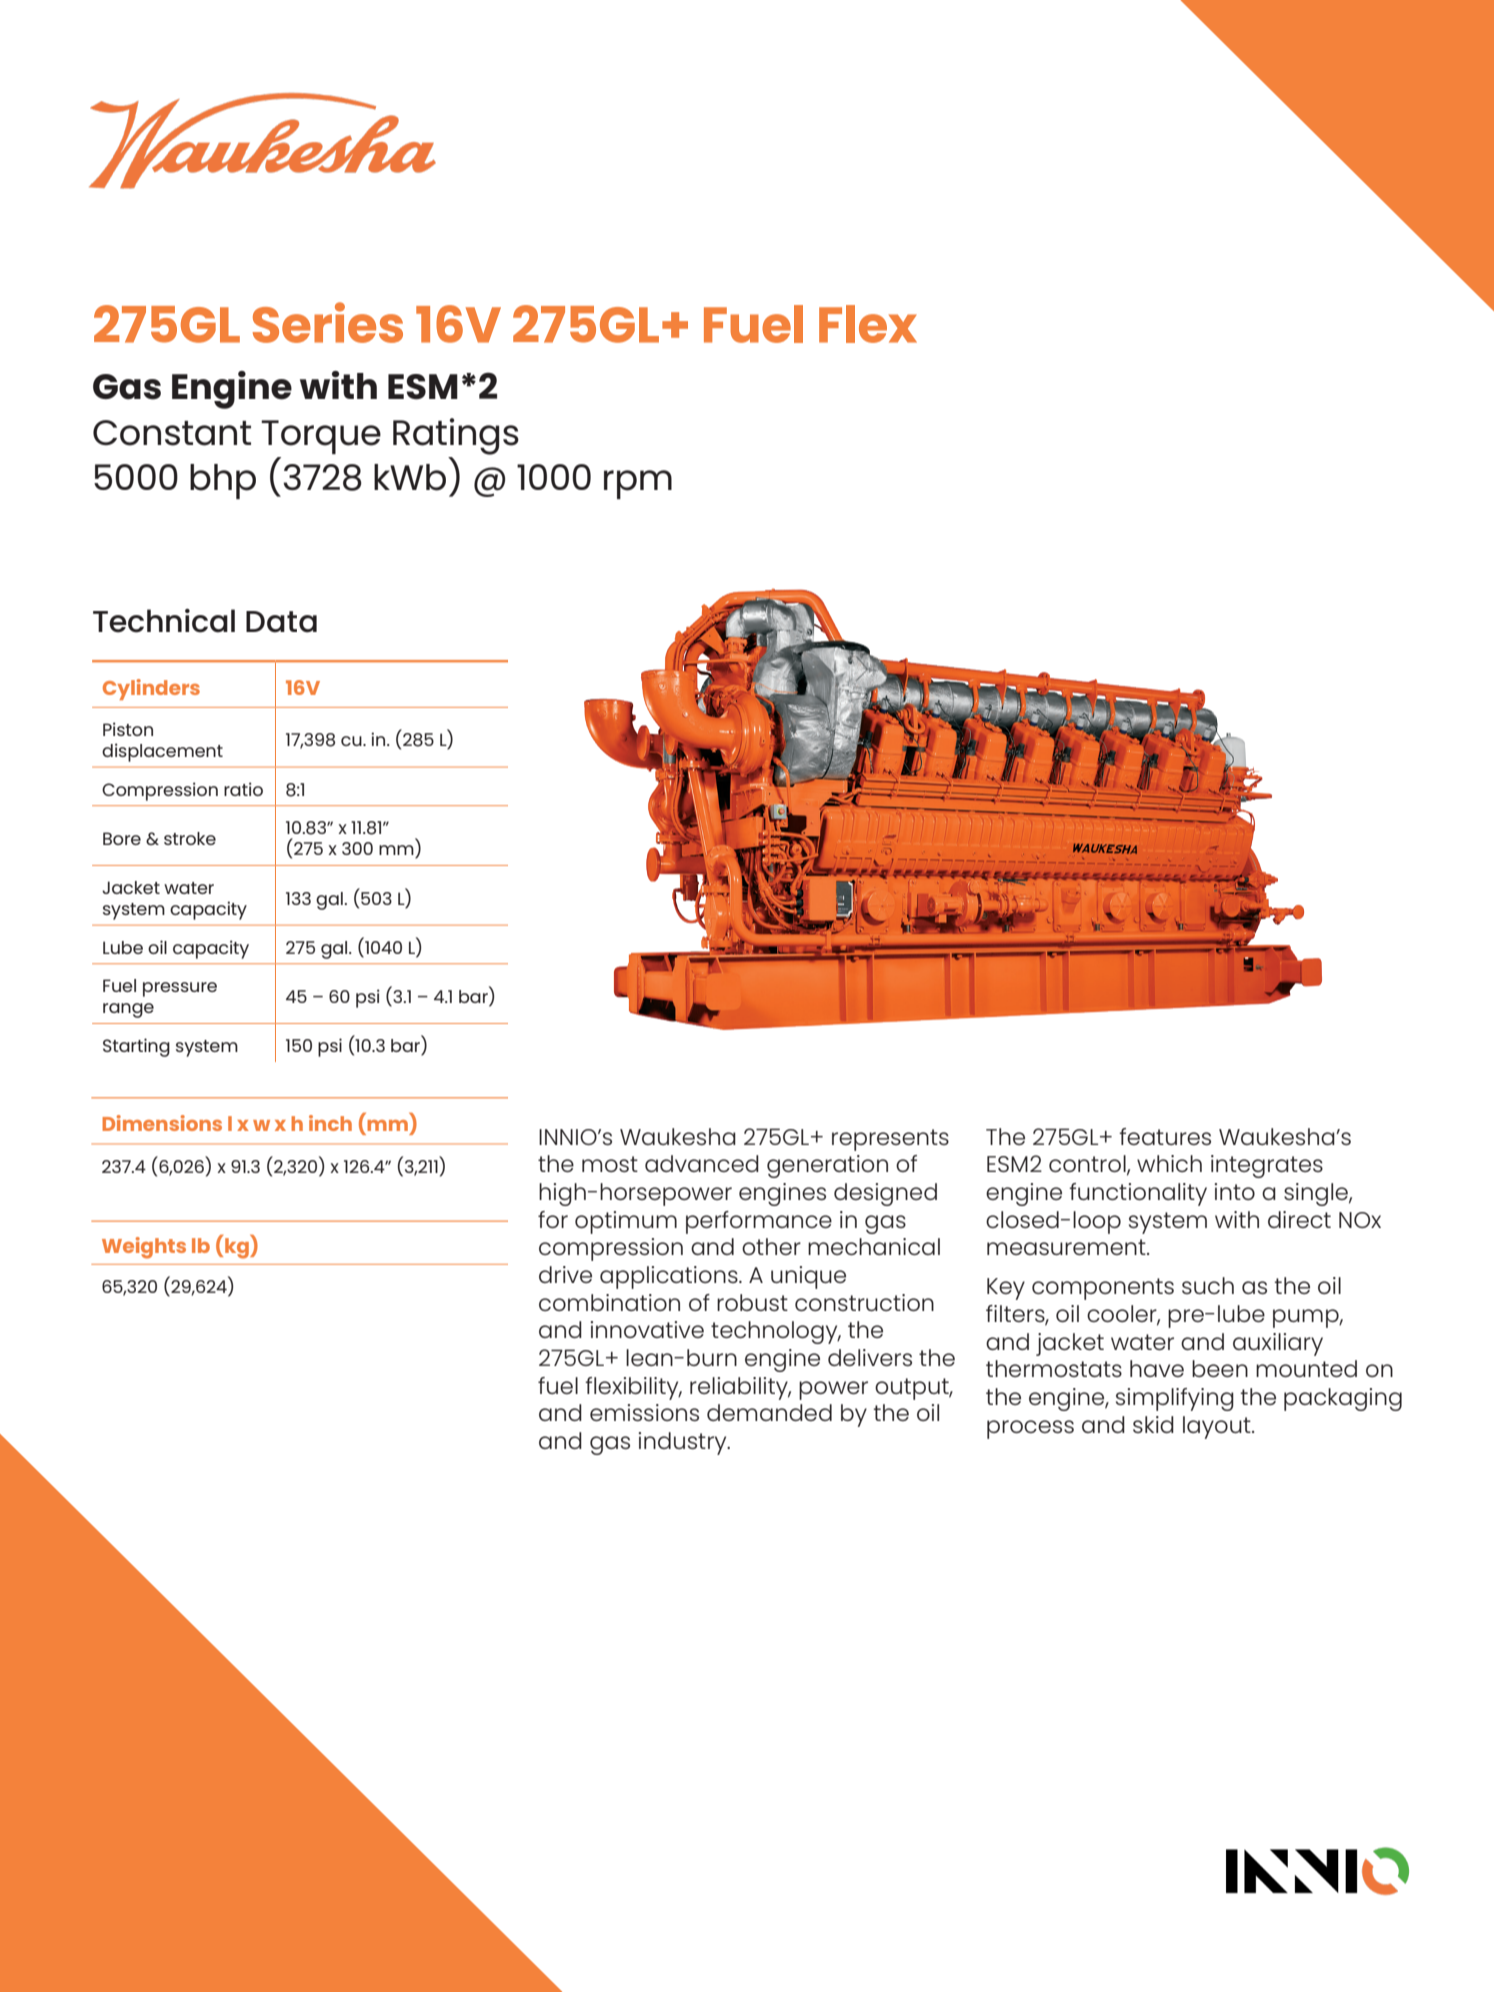 This screenshot has width=1494, height=1992. What do you see at coordinates (456, 436) in the screenshot?
I see `Ratings` at bounding box center [456, 436].
